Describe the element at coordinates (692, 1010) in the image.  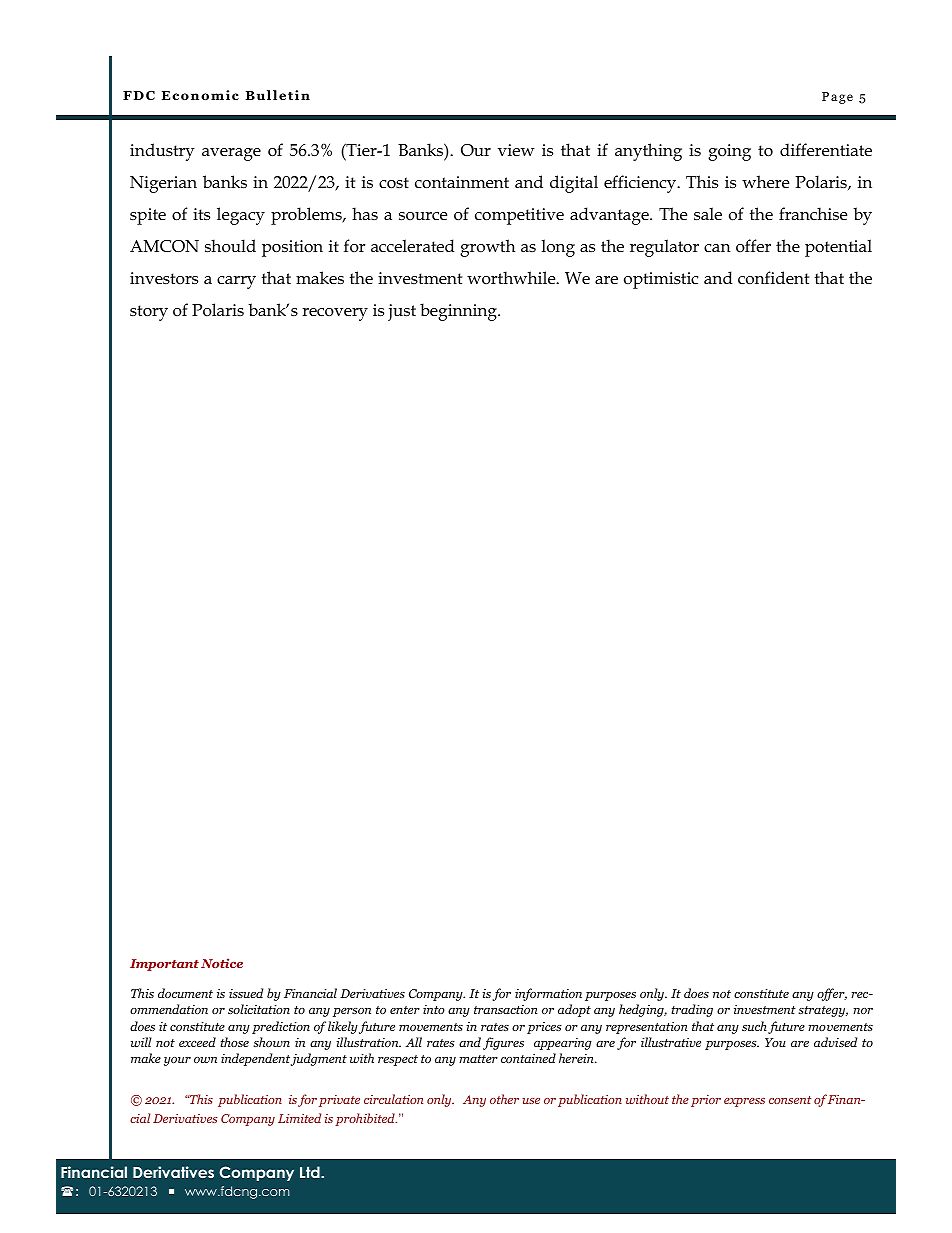
I see `trading` at that location.
